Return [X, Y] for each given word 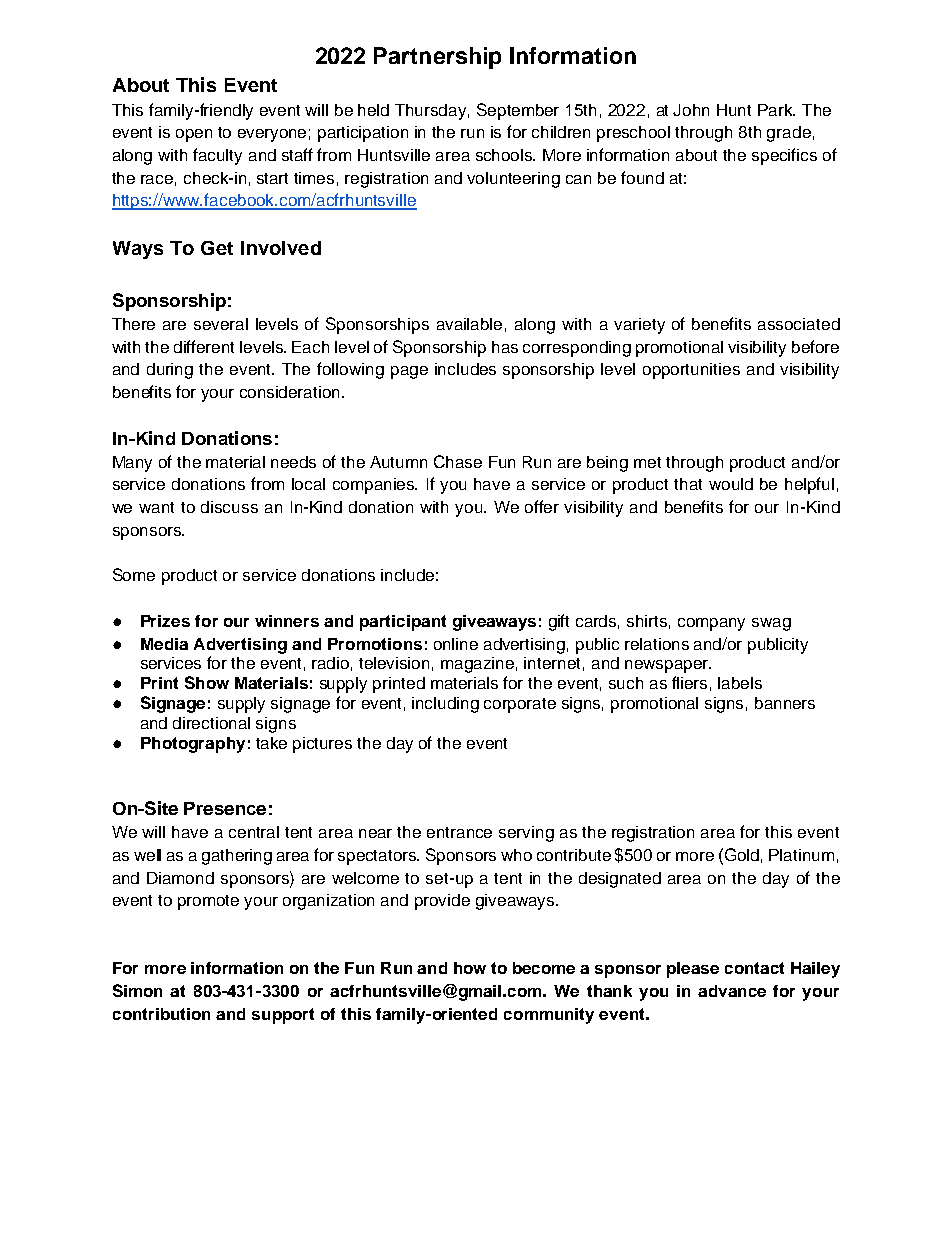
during [170, 371]
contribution [161, 1014]
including [445, 705]
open [194, 135]
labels [740, 683]
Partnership [437, 58]
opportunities [691, 371]
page [409, 372]
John [691, 110]
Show [207, 682]
